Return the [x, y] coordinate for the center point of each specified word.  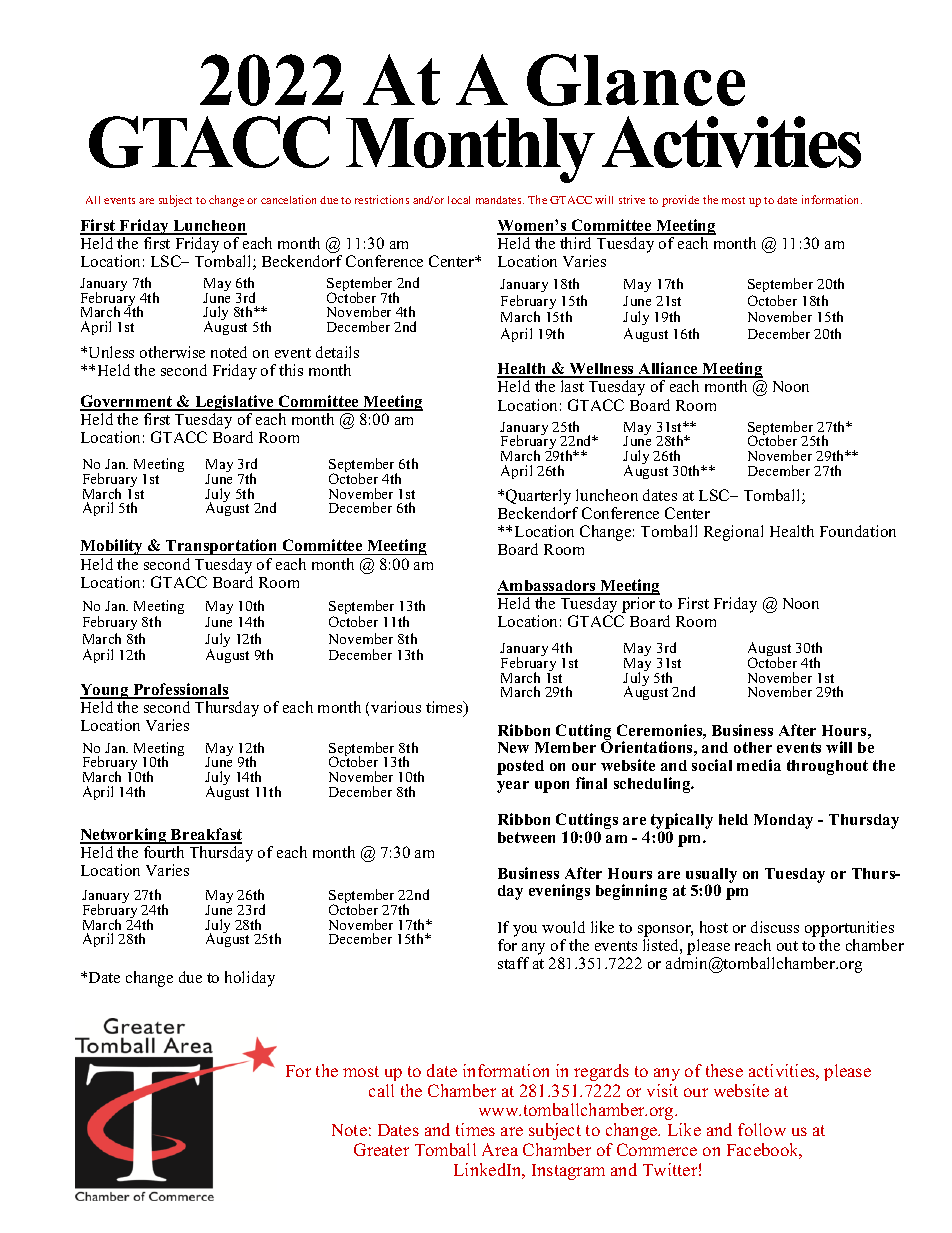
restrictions [382, 199]
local [459, 200]
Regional [733, 533]
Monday [783, 821]
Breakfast [205, 835]
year [513, 787]
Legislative [234, 404]
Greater [381, 1149]
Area [500, 1149]
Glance [636, 80]
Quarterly [538, 497]
